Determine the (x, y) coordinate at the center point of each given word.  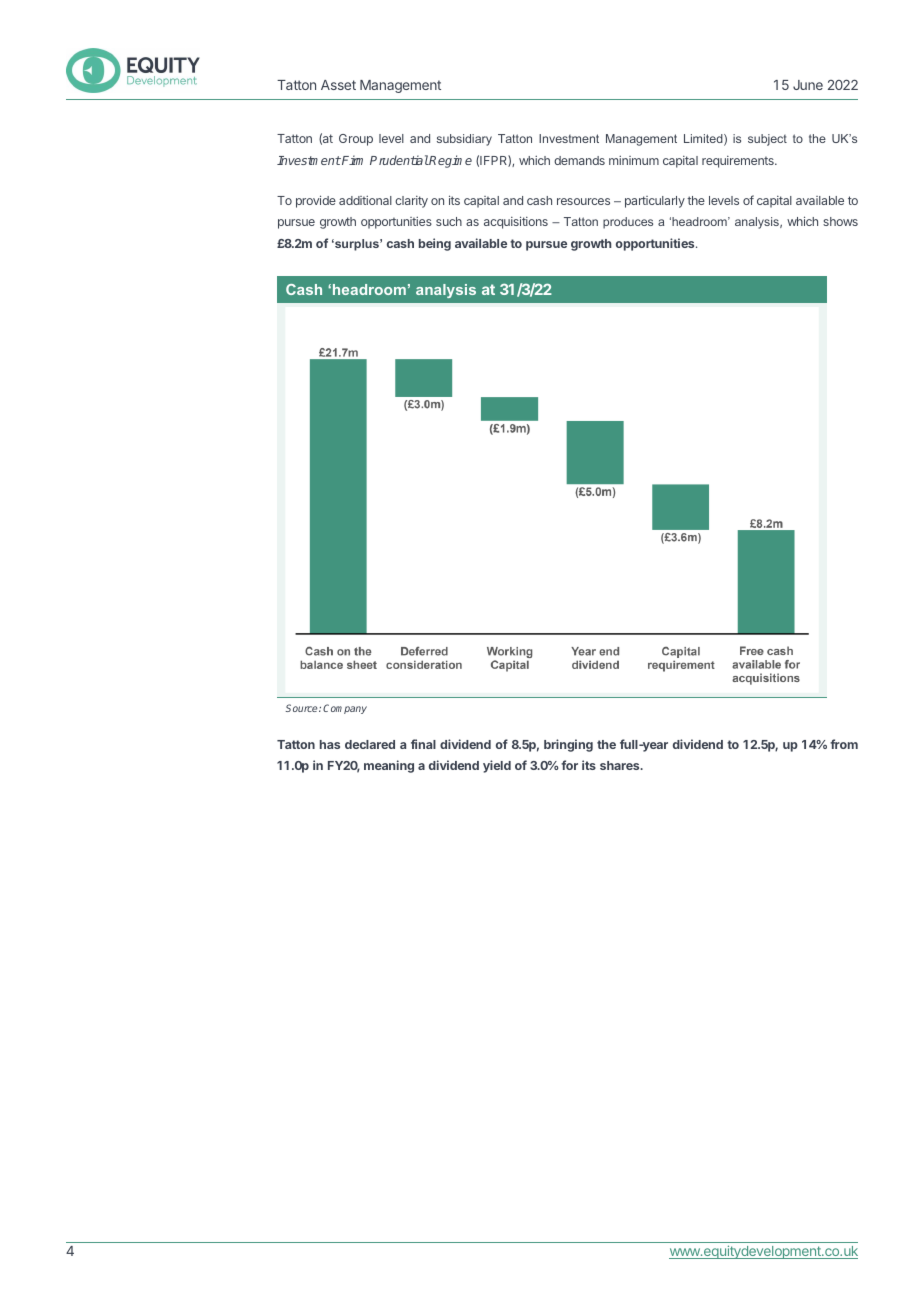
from (844, 744)
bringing (568, 745)
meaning (389, 766)
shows (840, 221)
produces (628, 223)
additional (365, 200)
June (808, 85)
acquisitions (516, 222)
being (435, 244)
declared (370, 744)
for (569, 765)
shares (621, 765)
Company (345, 709)
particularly (655, 202)
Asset (338, 85)
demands (579, 160)
